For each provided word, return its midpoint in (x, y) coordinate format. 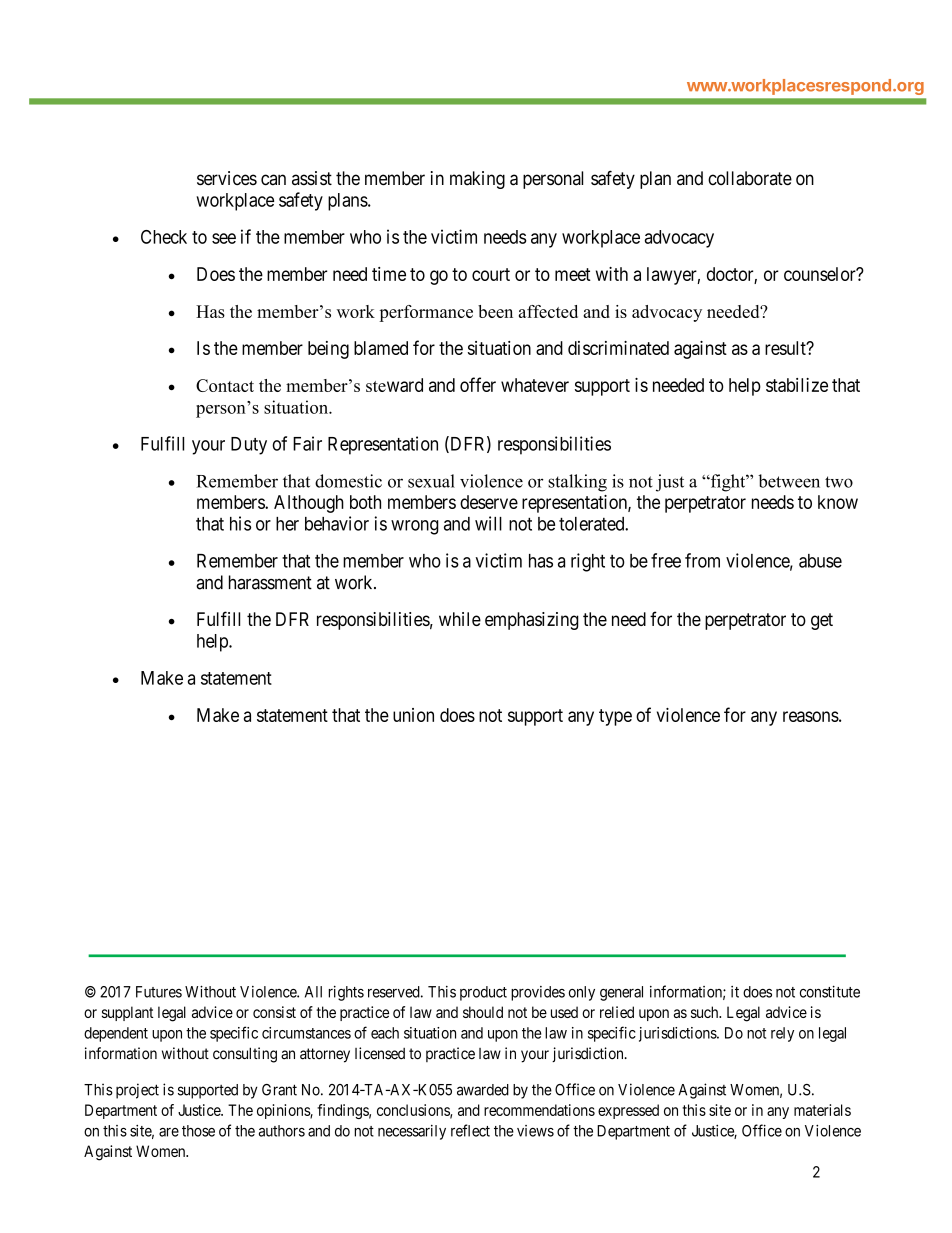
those (198, 1131)
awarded (483, 1090)
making (477, 180)
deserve (489, 502)
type (615, 717)
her (287, 524)
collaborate (750, 178)
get (822, 621)
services (227, 178)
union (413, 715)
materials (822, 1110)
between (789, 481)
